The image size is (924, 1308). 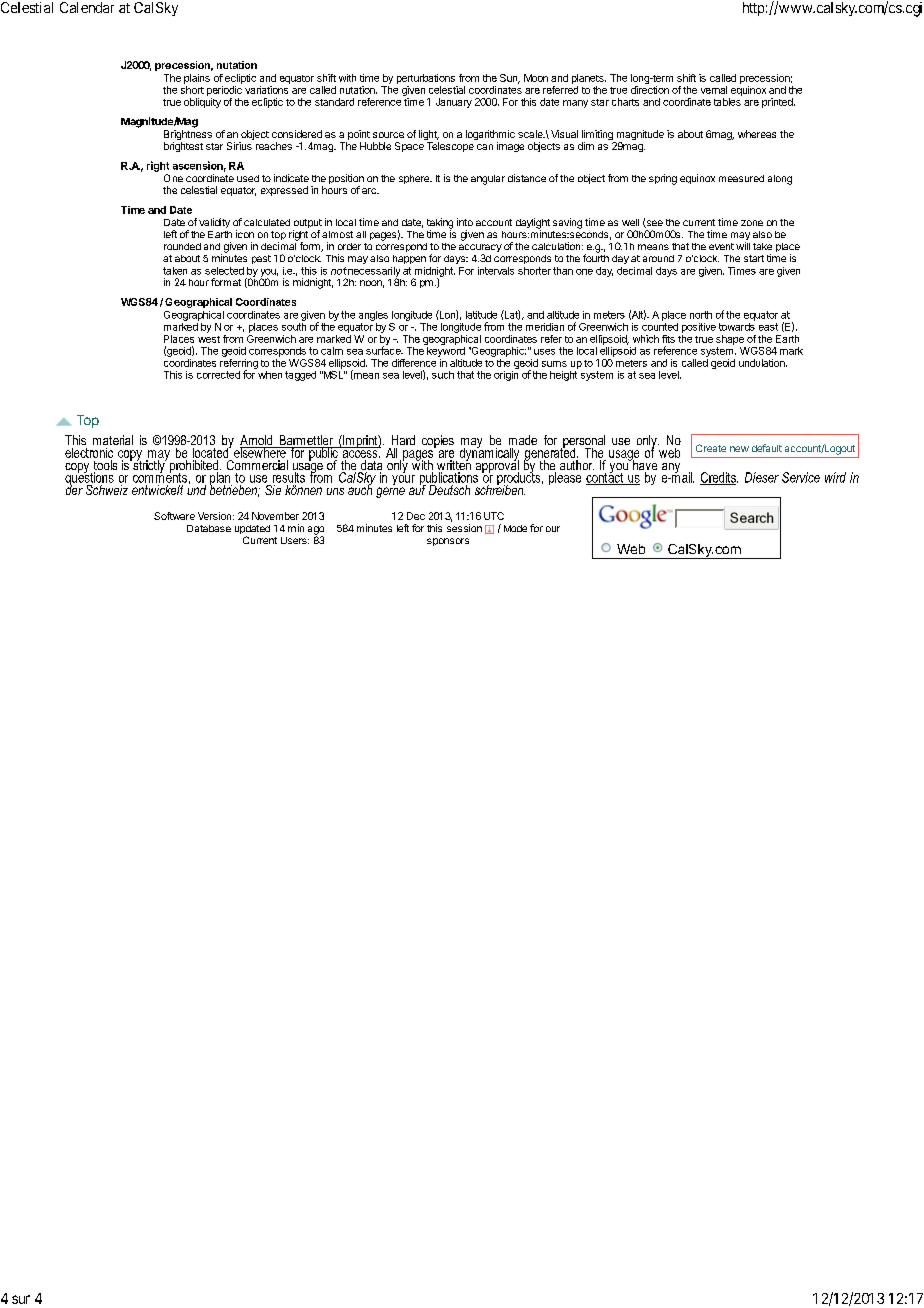 What do you see at coordinates (218, 375) in the document?
I see `corrected` at bounding box center [218, 375].
